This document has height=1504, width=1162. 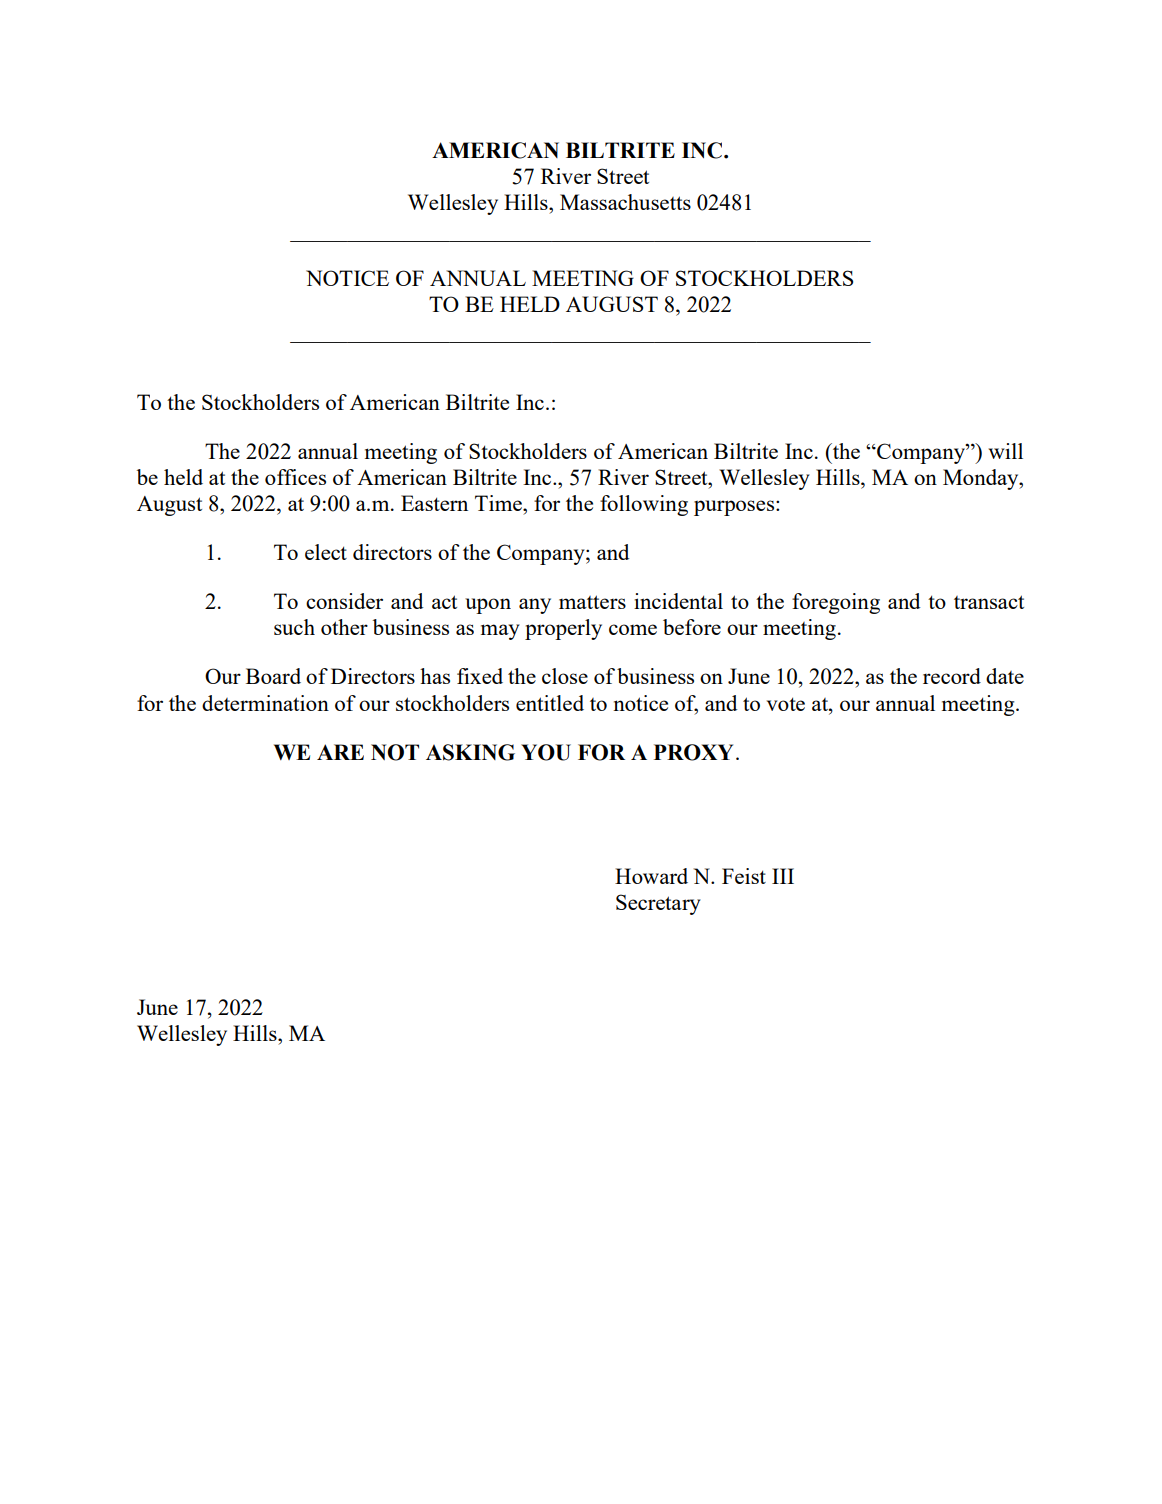 I want to click on Massachusetts, so click(x=625, y=202).
